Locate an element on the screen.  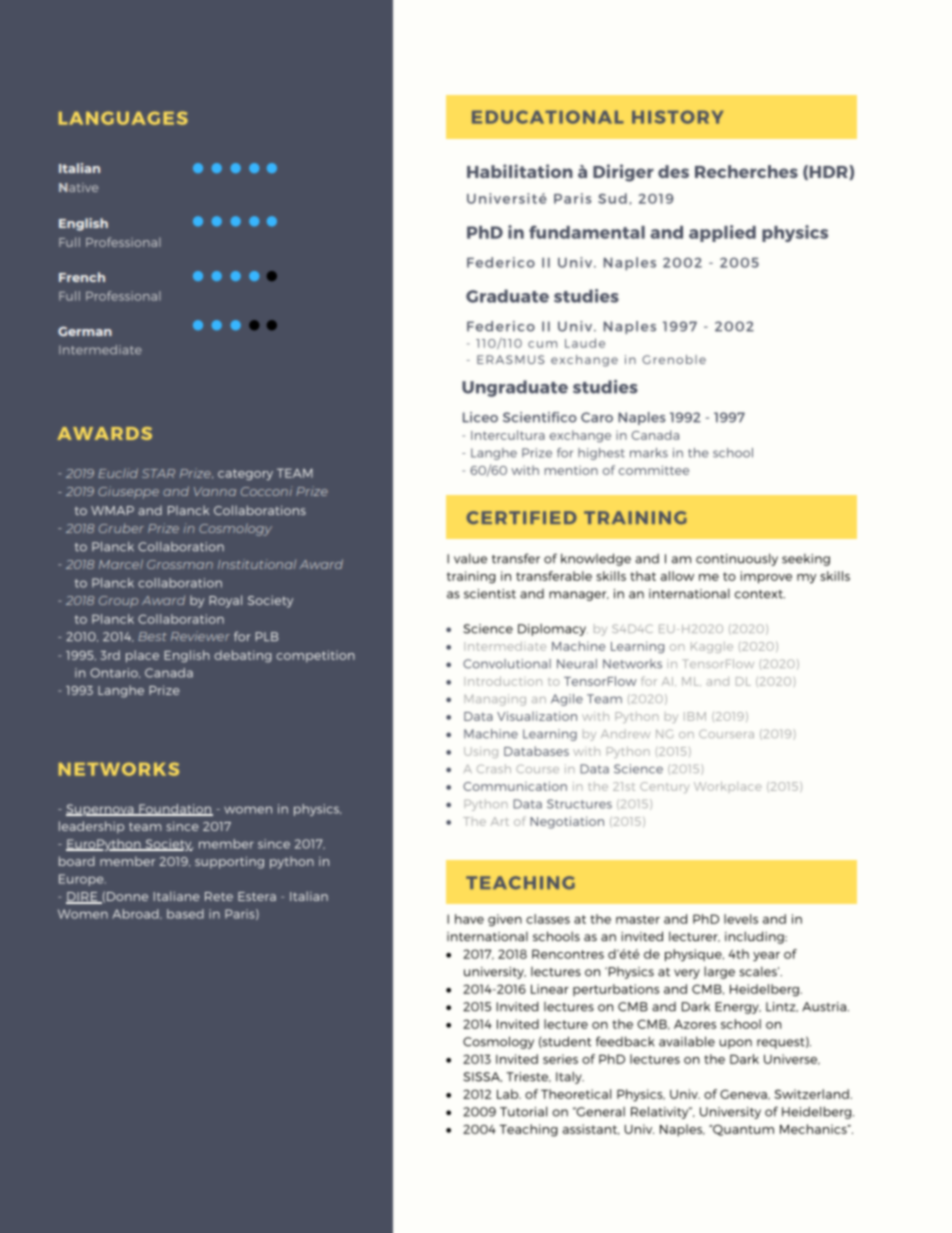
Art is located at coordinates (500, 821).
